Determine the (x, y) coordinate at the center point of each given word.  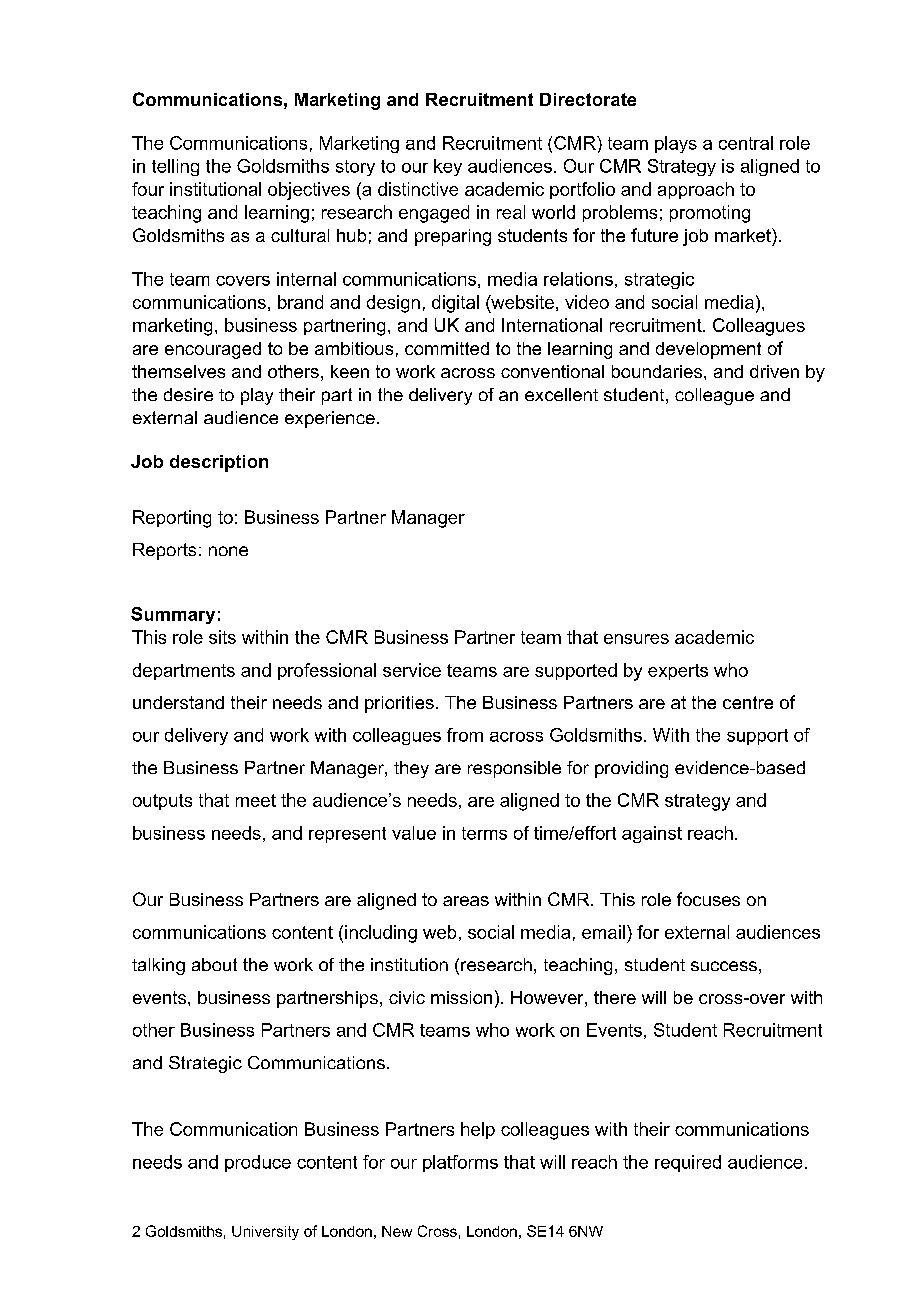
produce (258, 1163)
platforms (460, 1163)
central (746, 143)
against (652, 834)
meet (256, 800)
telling (175, 167)
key (448, 167)
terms (484, 833)
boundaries (657, 371)
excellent (561, 394)
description (219, 463)
